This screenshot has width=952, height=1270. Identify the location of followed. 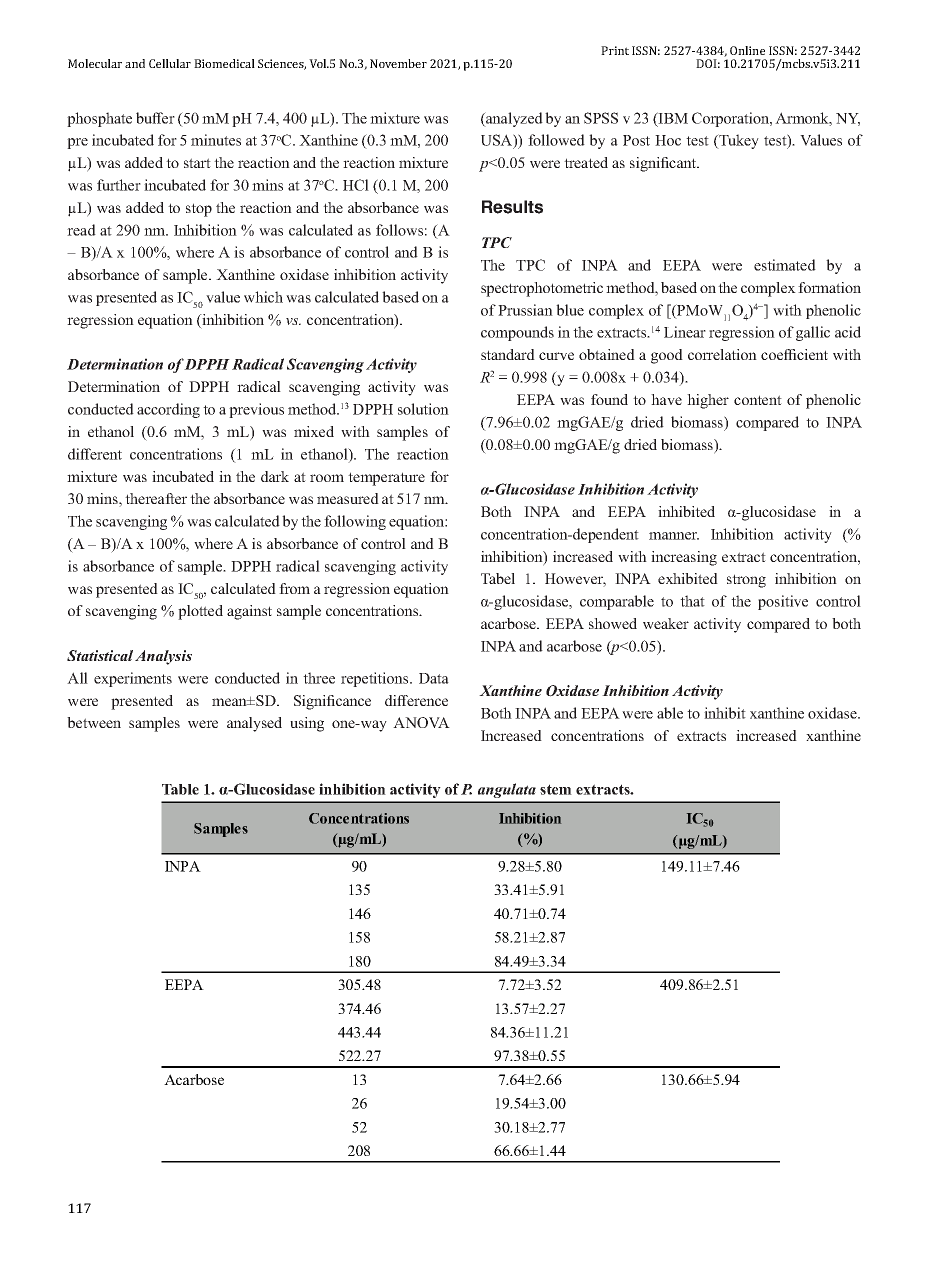
(556, 140).
